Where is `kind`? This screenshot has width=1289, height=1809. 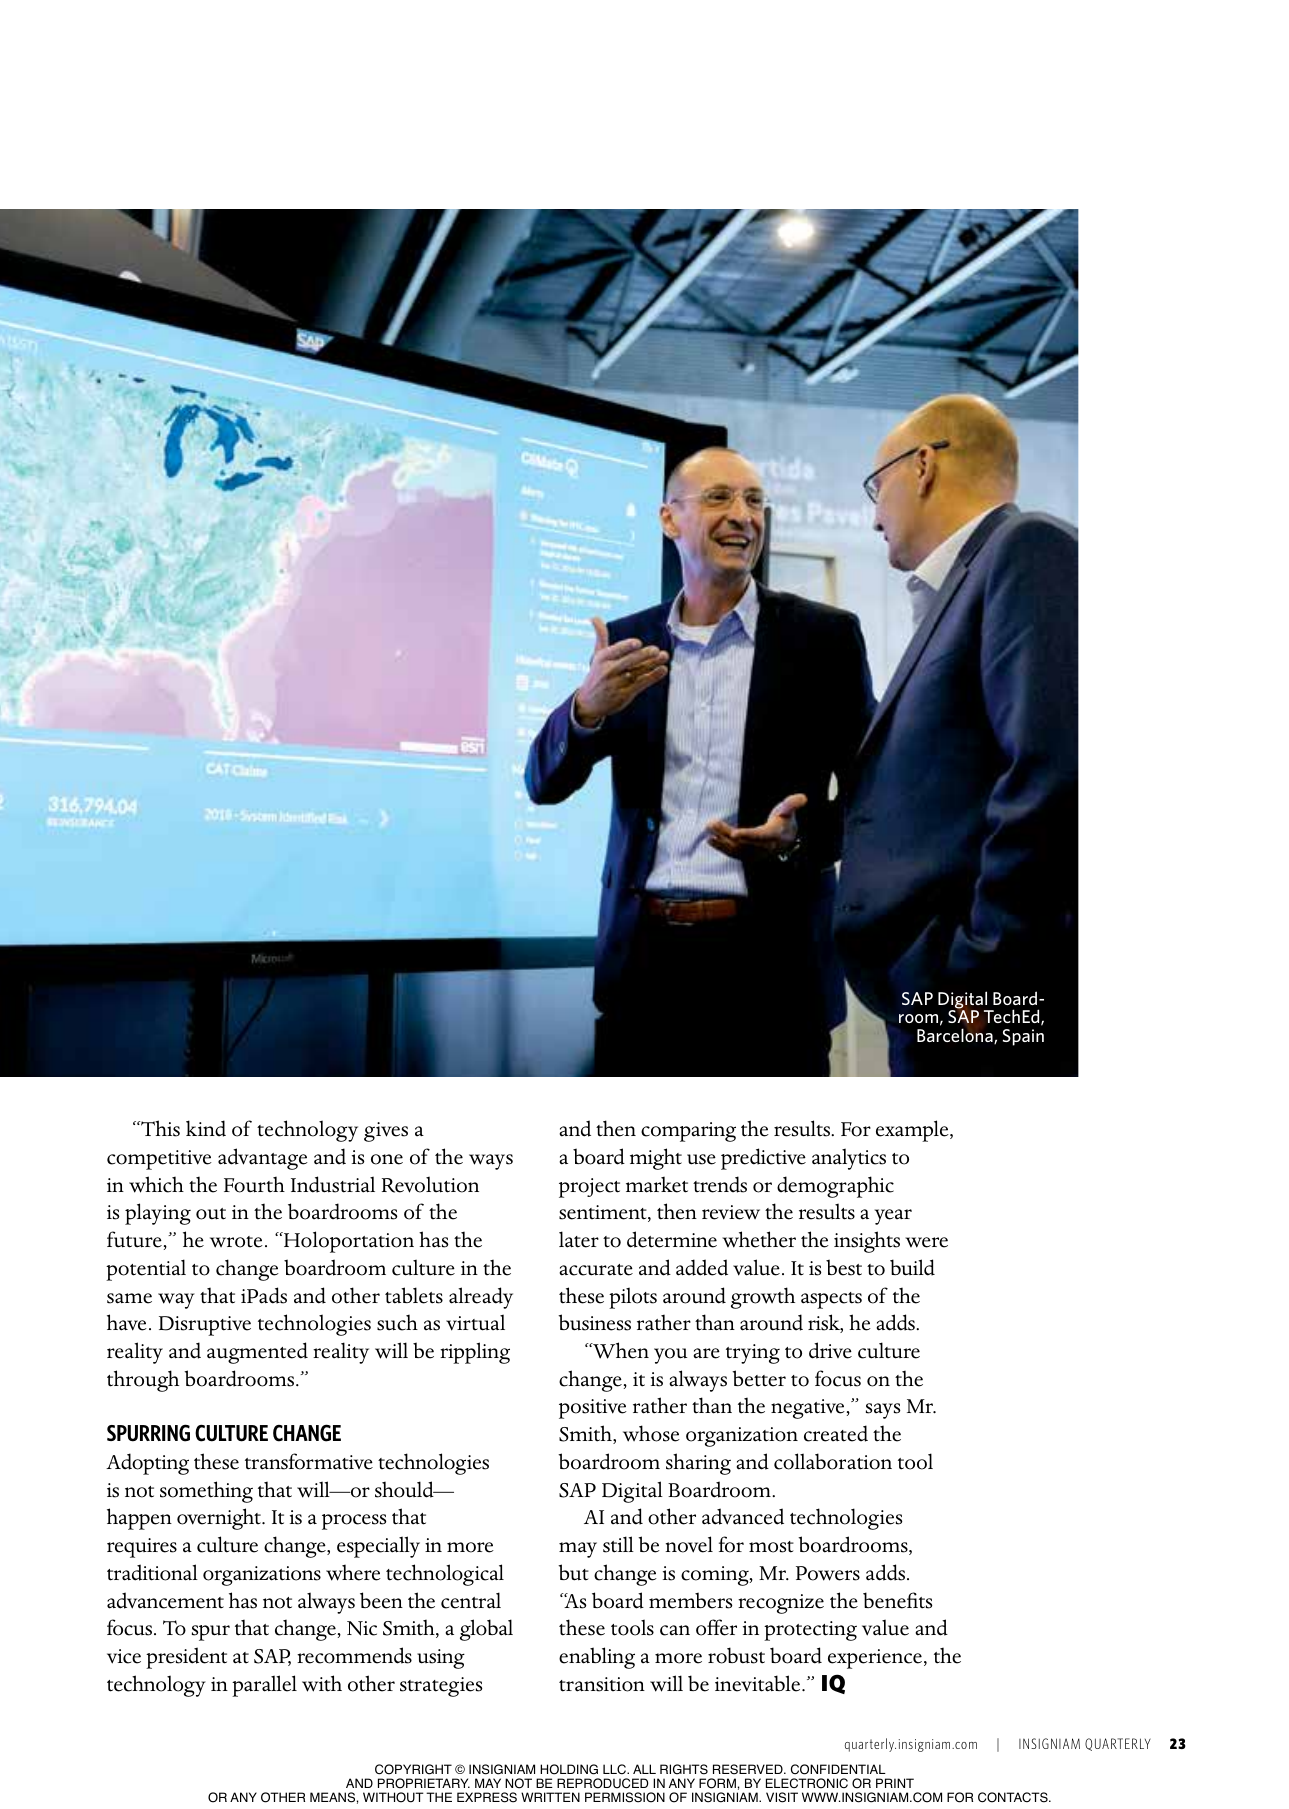
kind is located at coordinates (206, 1128).
